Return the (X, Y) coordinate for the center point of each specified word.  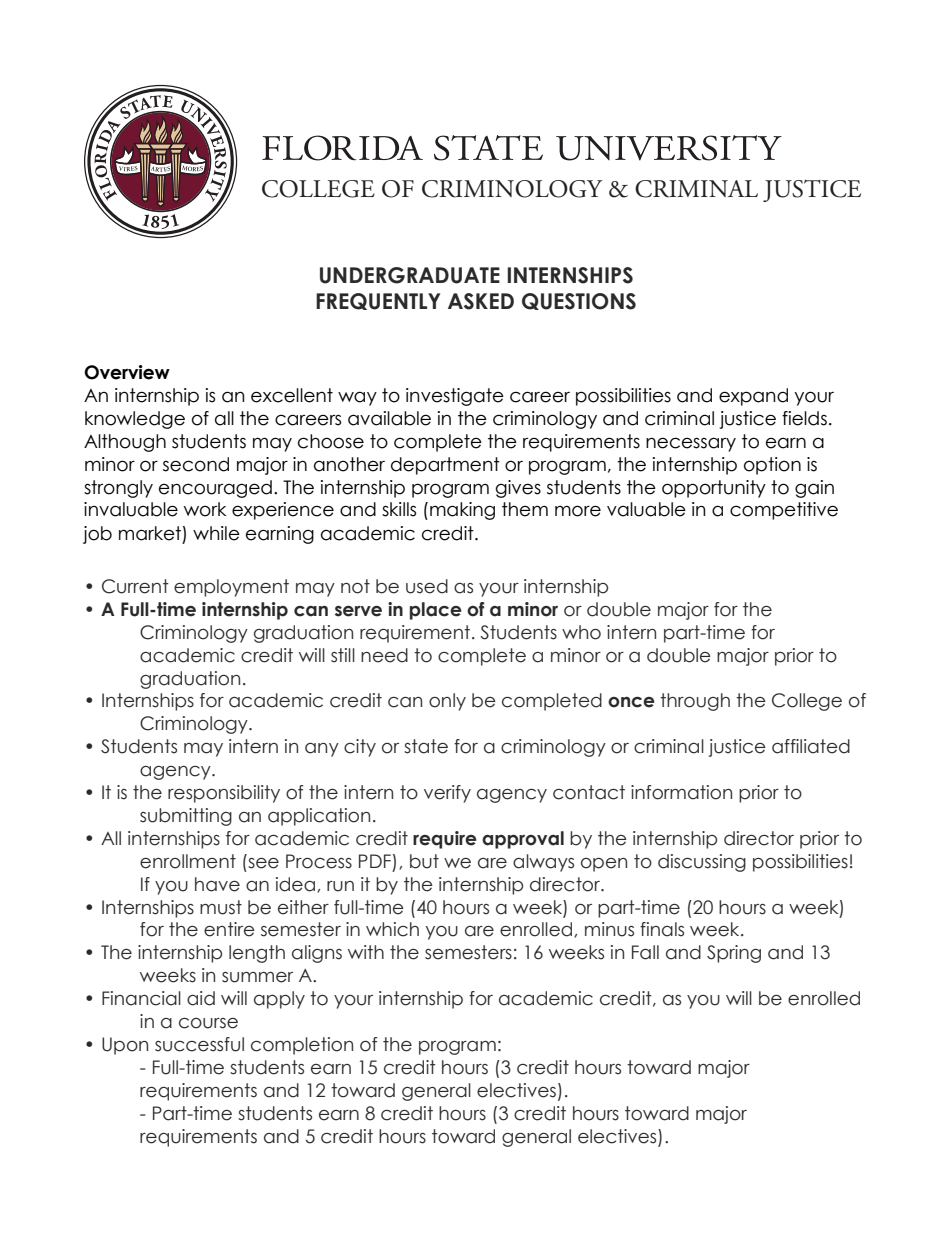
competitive (784, 511)
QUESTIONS (579, 301)
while (216, 533)
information (681, 792)
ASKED (481, 301)
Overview (127, 372)
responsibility (224, 794)
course (208, 1023)
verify (447, 794)
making (462, 511)
